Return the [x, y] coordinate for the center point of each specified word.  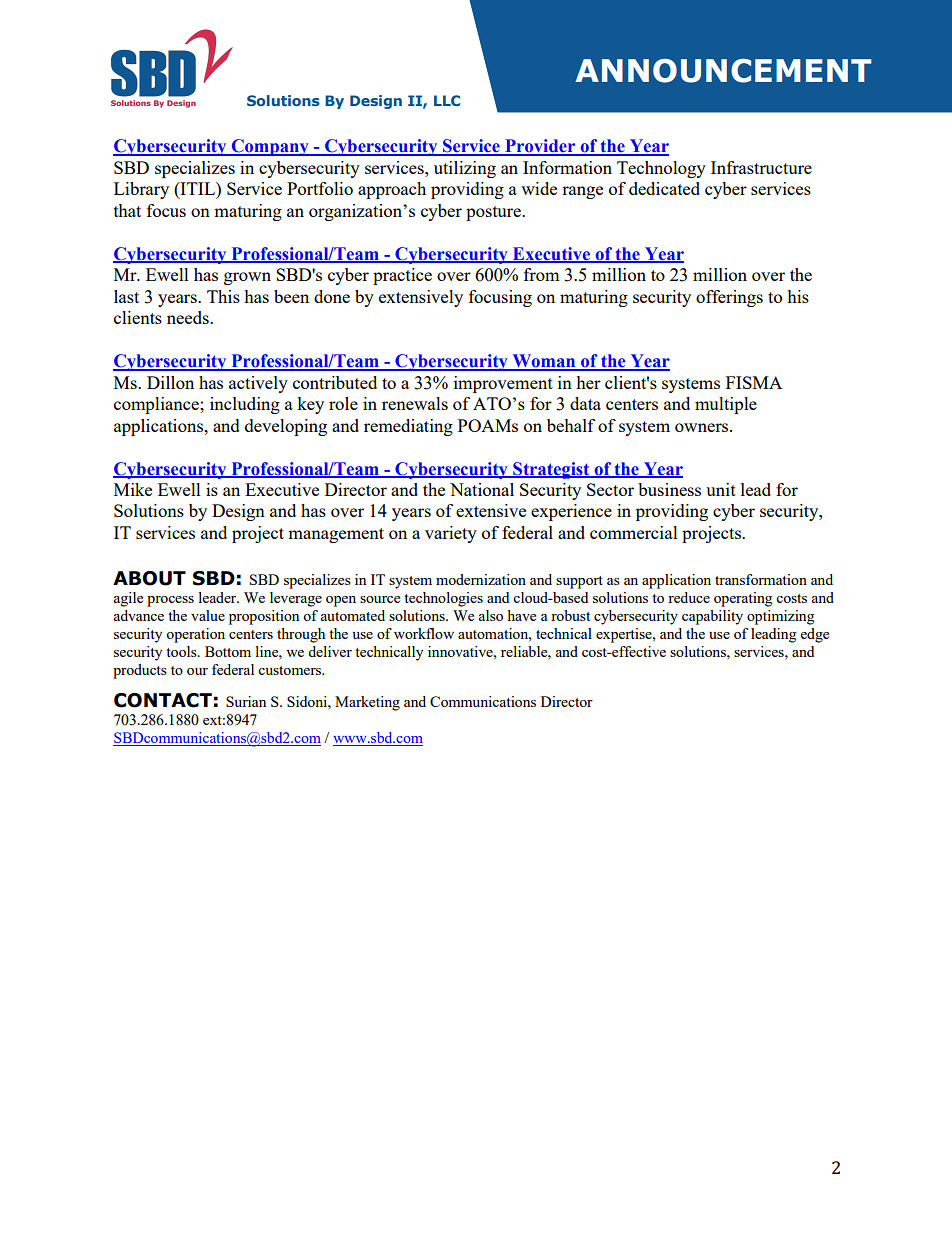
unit [721, 489]
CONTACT [163, 700]
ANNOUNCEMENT [723, 71]
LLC [447, 100]
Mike [133, 489]
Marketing [367, 703]
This [223, 296]
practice [402, 276]
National [482, 489]
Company [270, 147]
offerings [729, 298]
